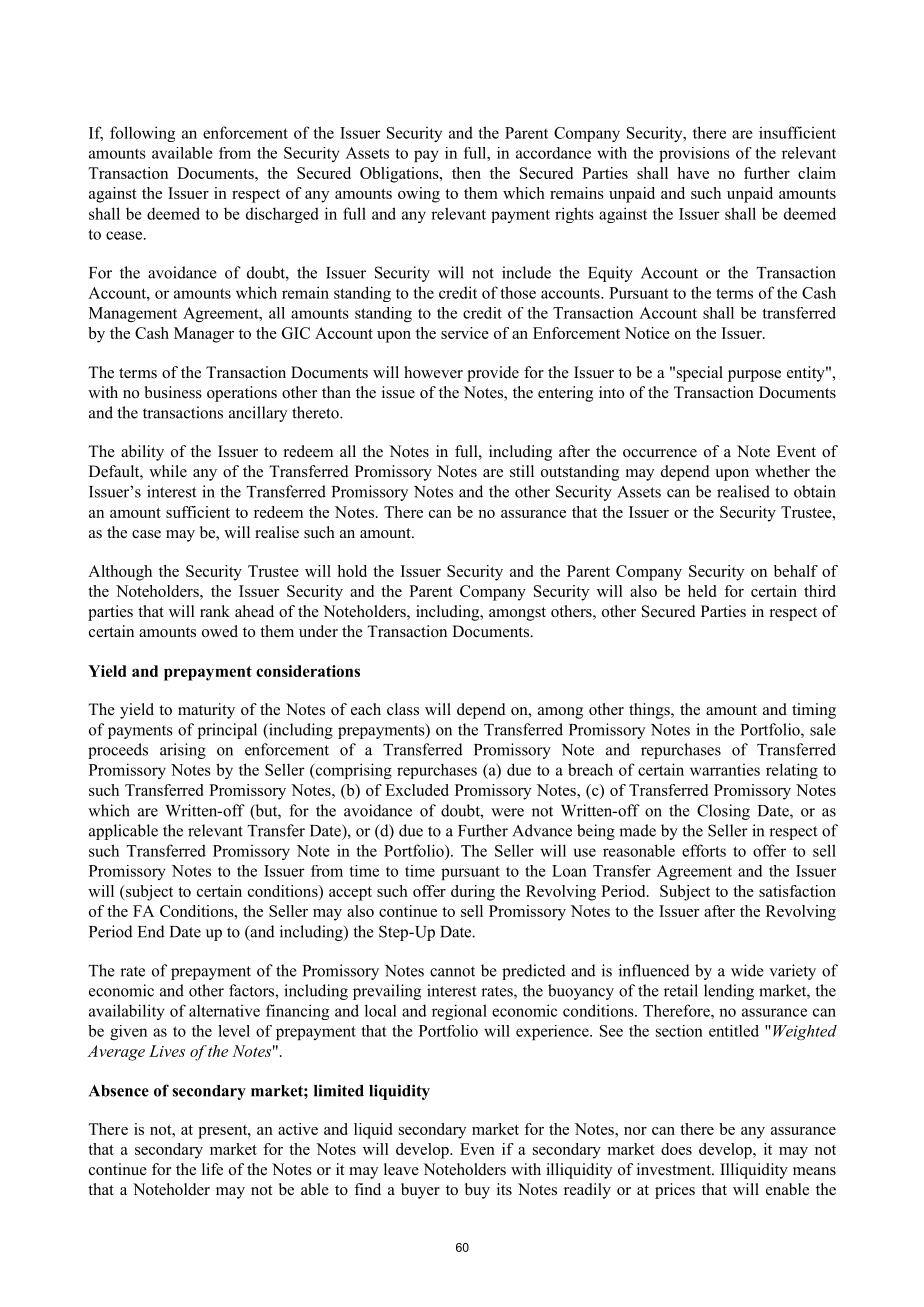 Image resolution: width=924 pixels, height=1307 pixels. I want to click on whether, so click(782, 471).
